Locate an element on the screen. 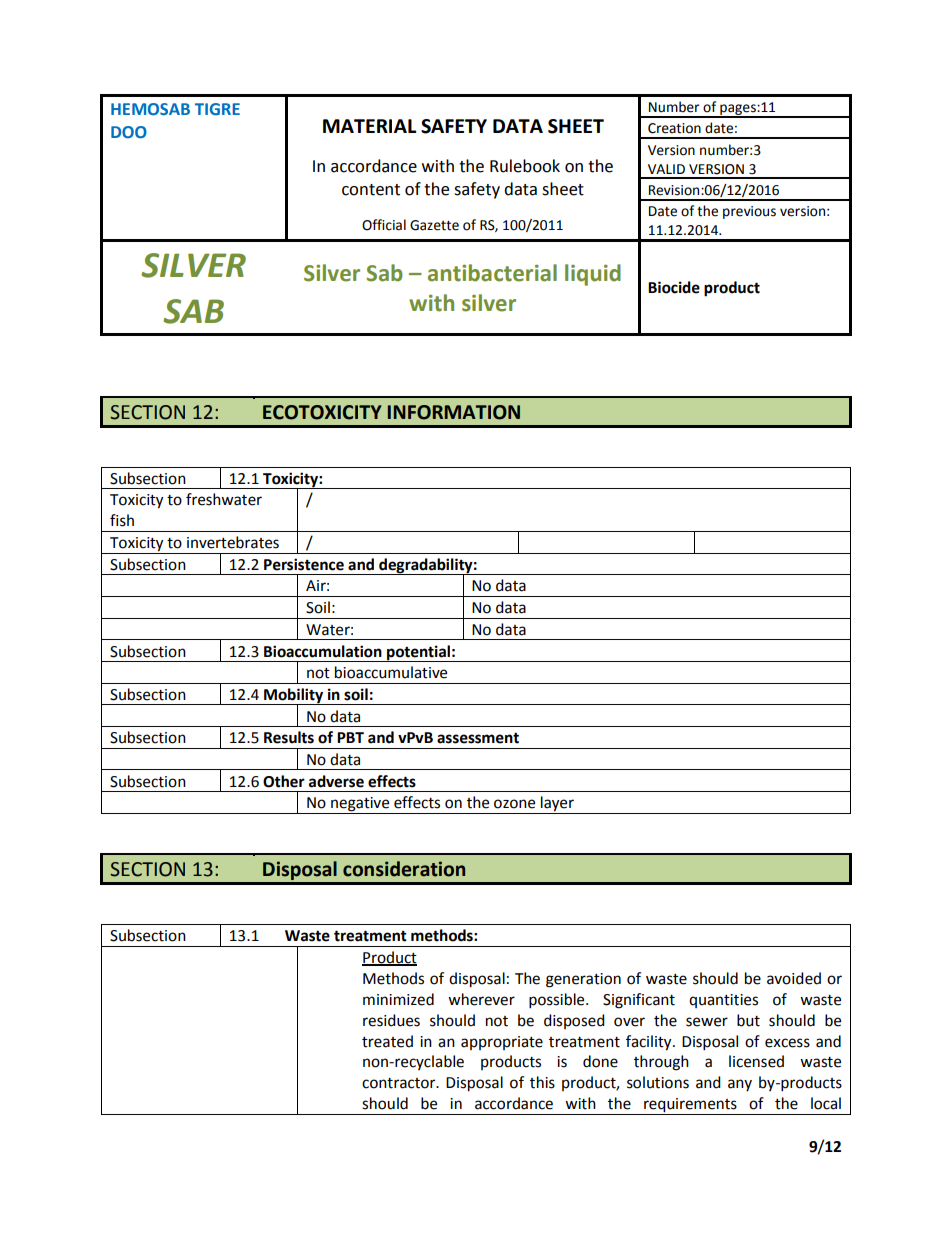  fish is located at coordinates (122, 520).
